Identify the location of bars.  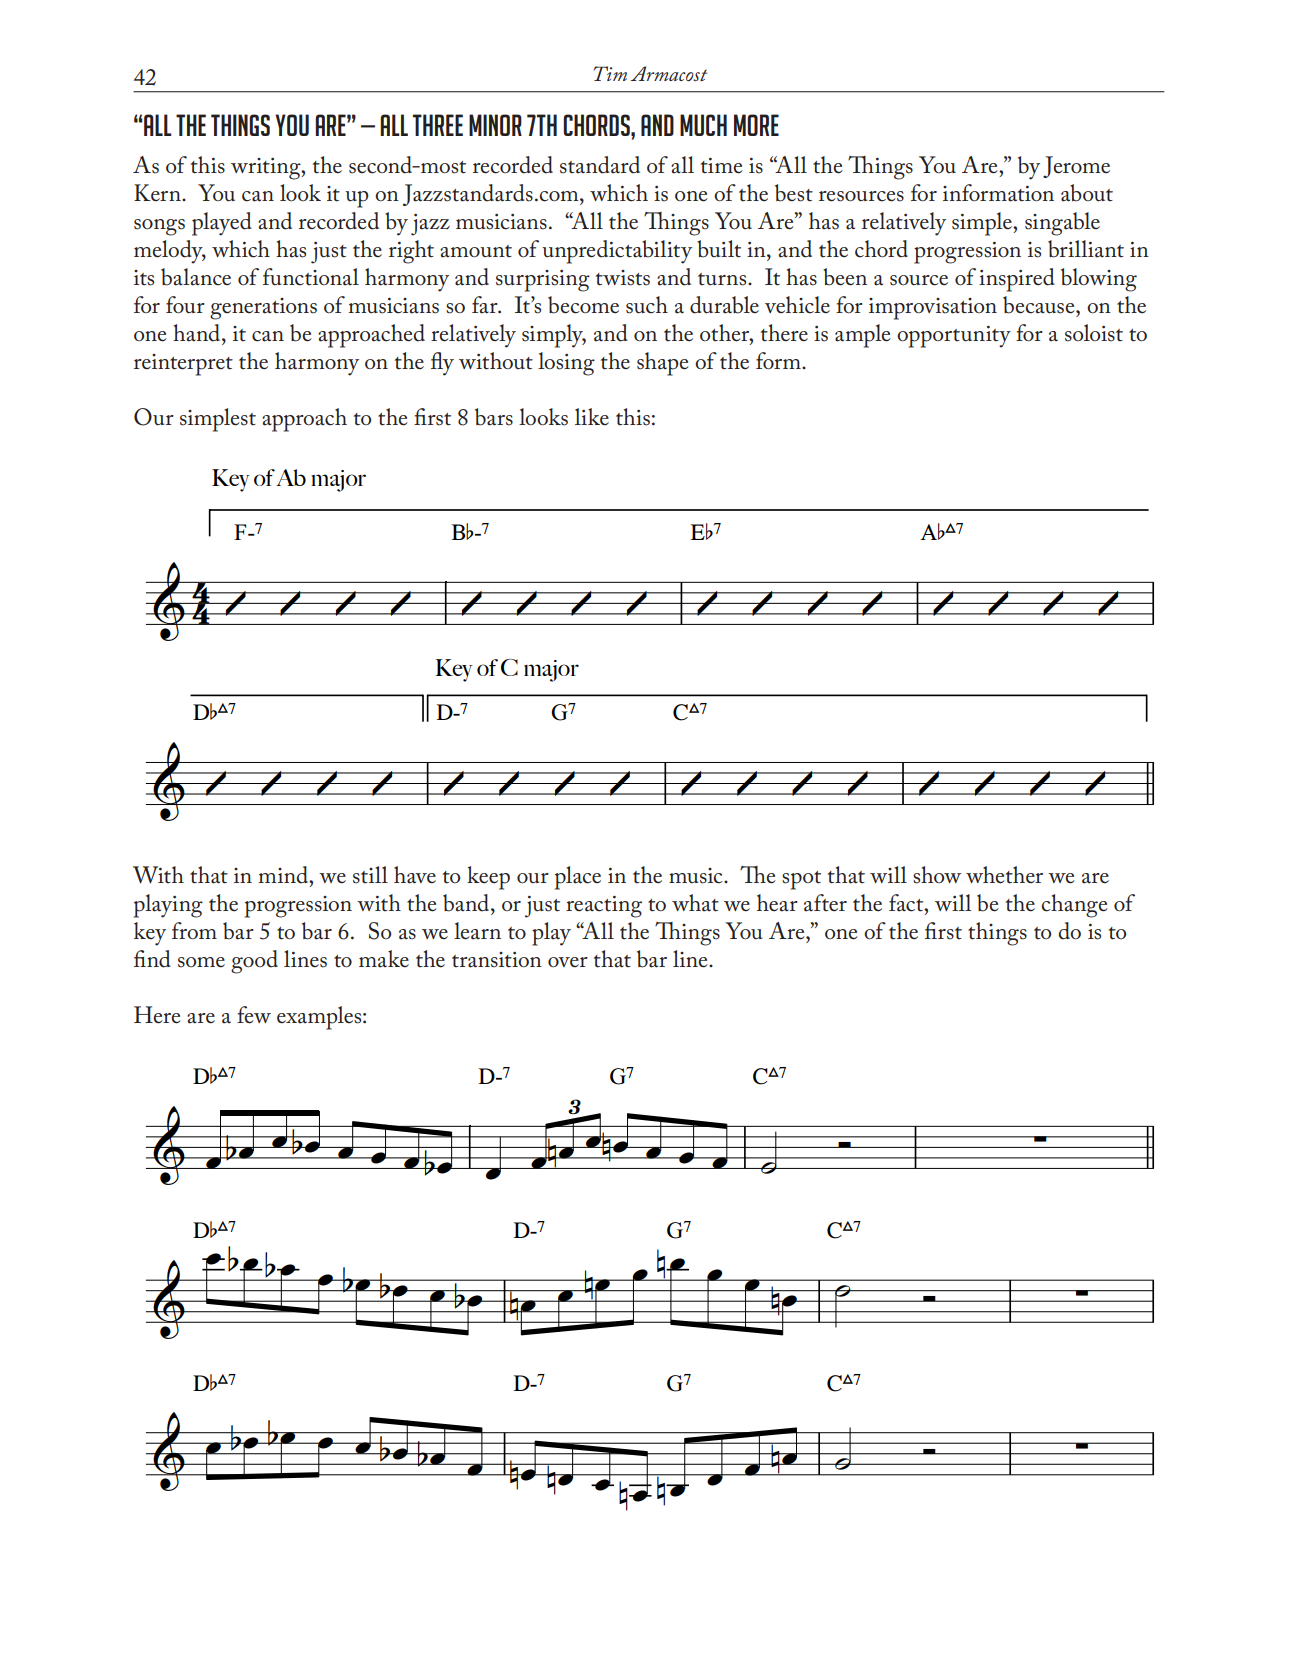
(494, 417).
